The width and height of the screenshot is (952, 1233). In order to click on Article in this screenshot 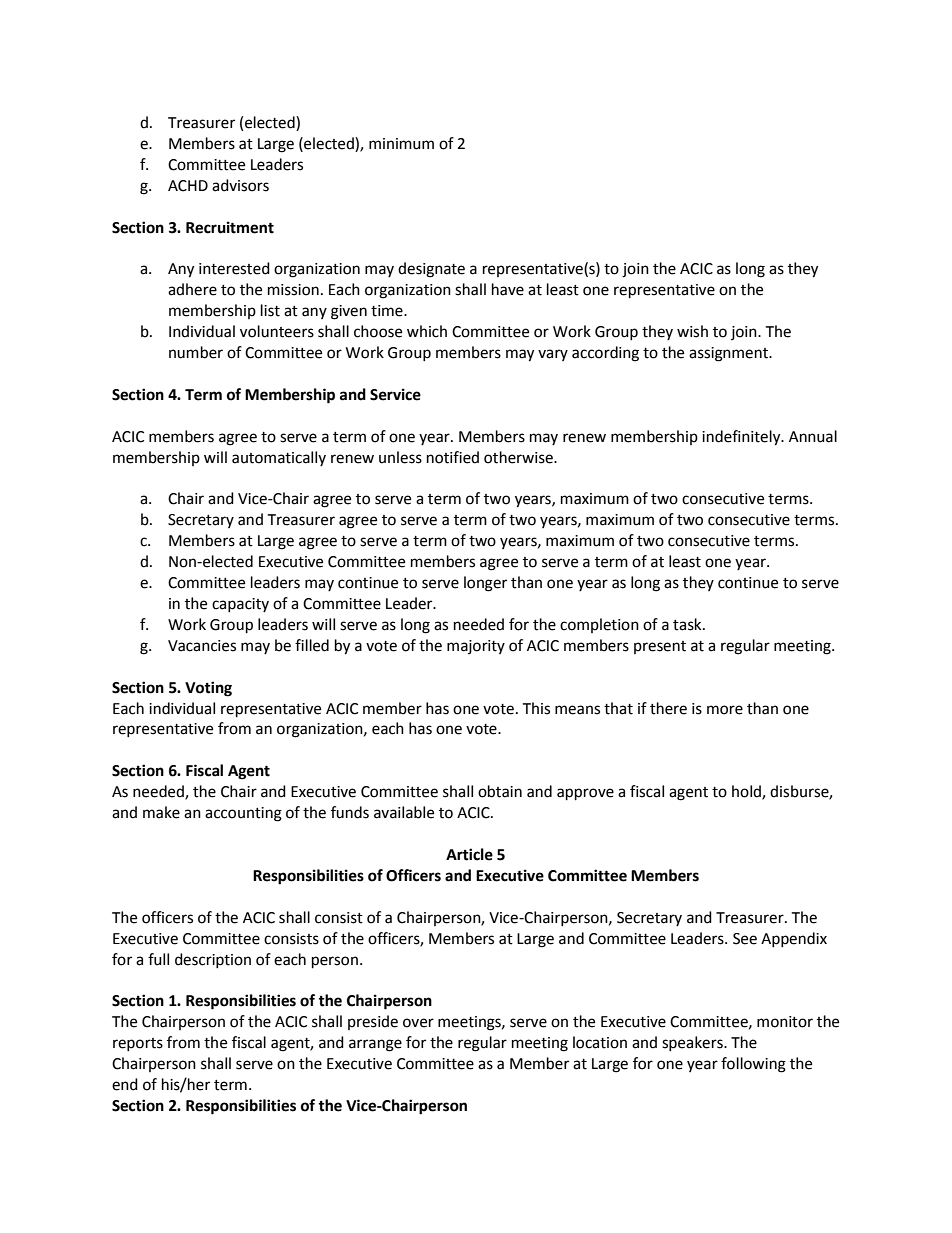, I will do `click(469, 854)`.
